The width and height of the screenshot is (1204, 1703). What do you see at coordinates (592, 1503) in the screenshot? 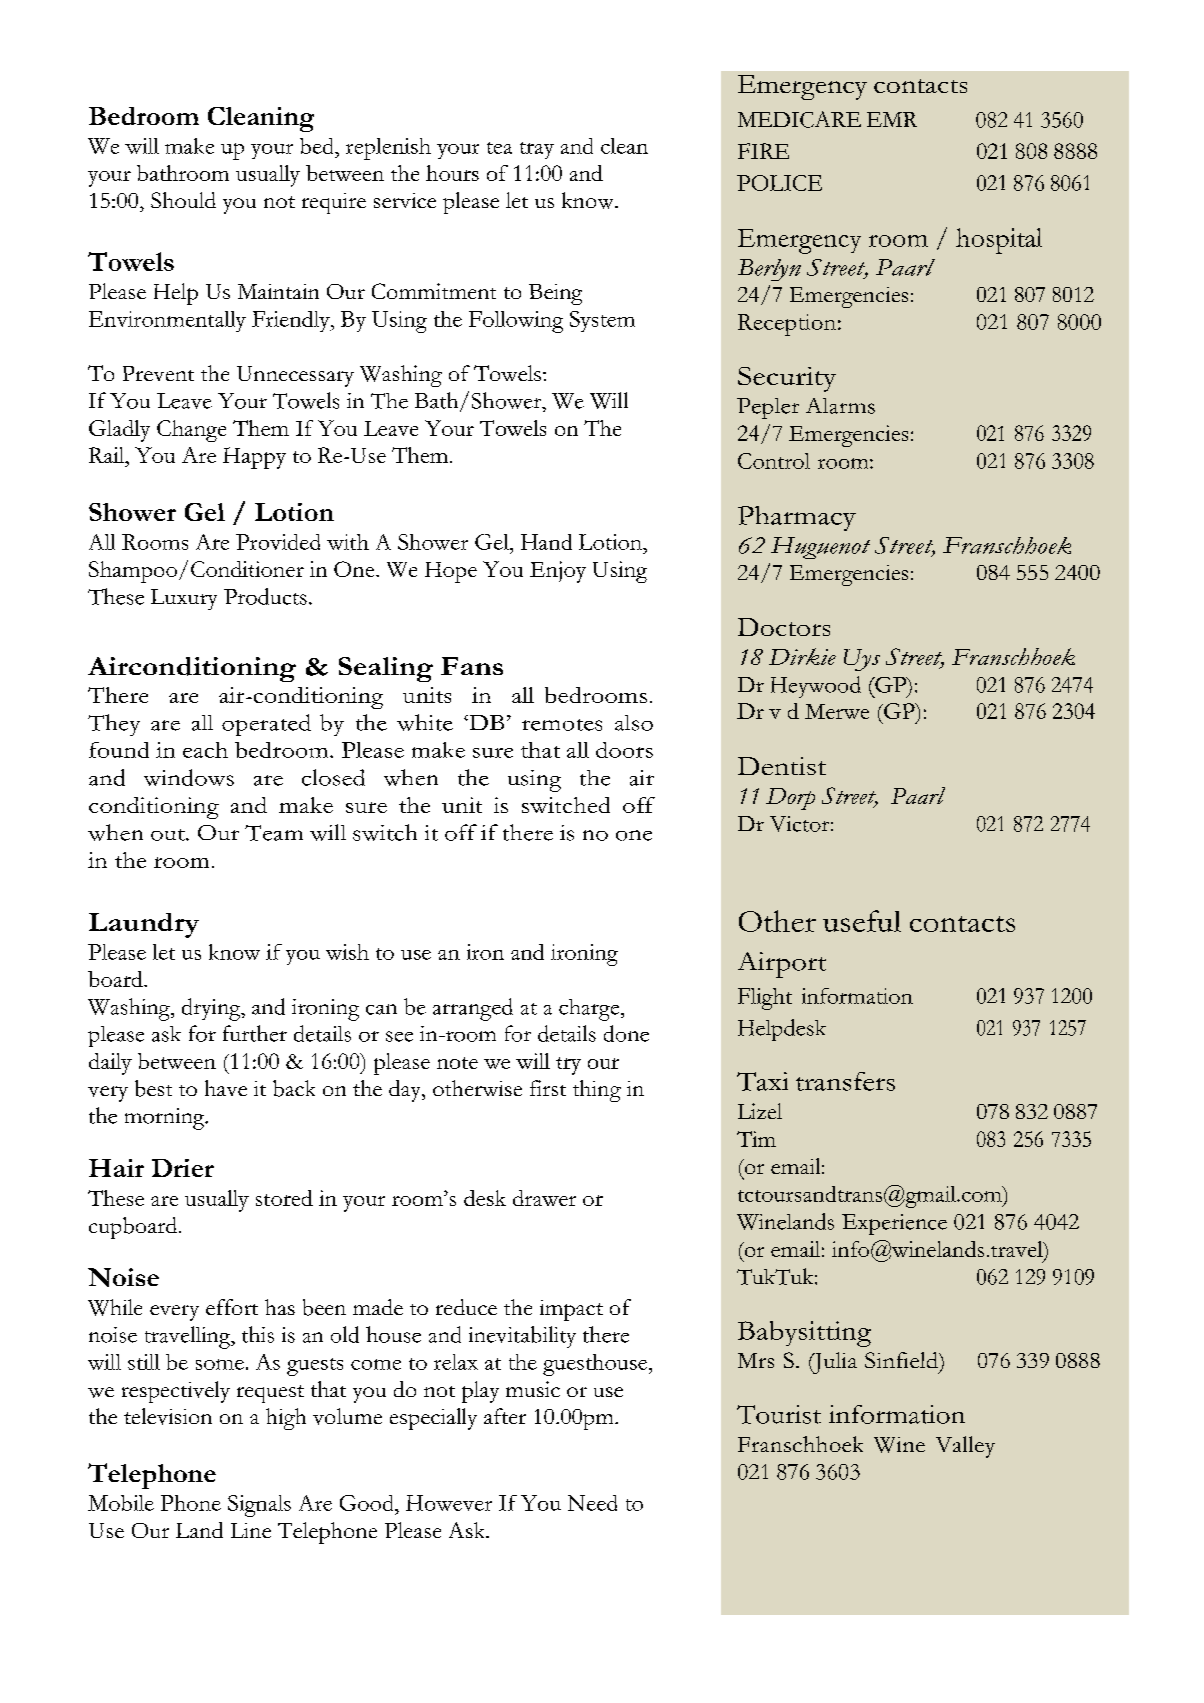
I see `Need` at bounding box center [592, 1503].
